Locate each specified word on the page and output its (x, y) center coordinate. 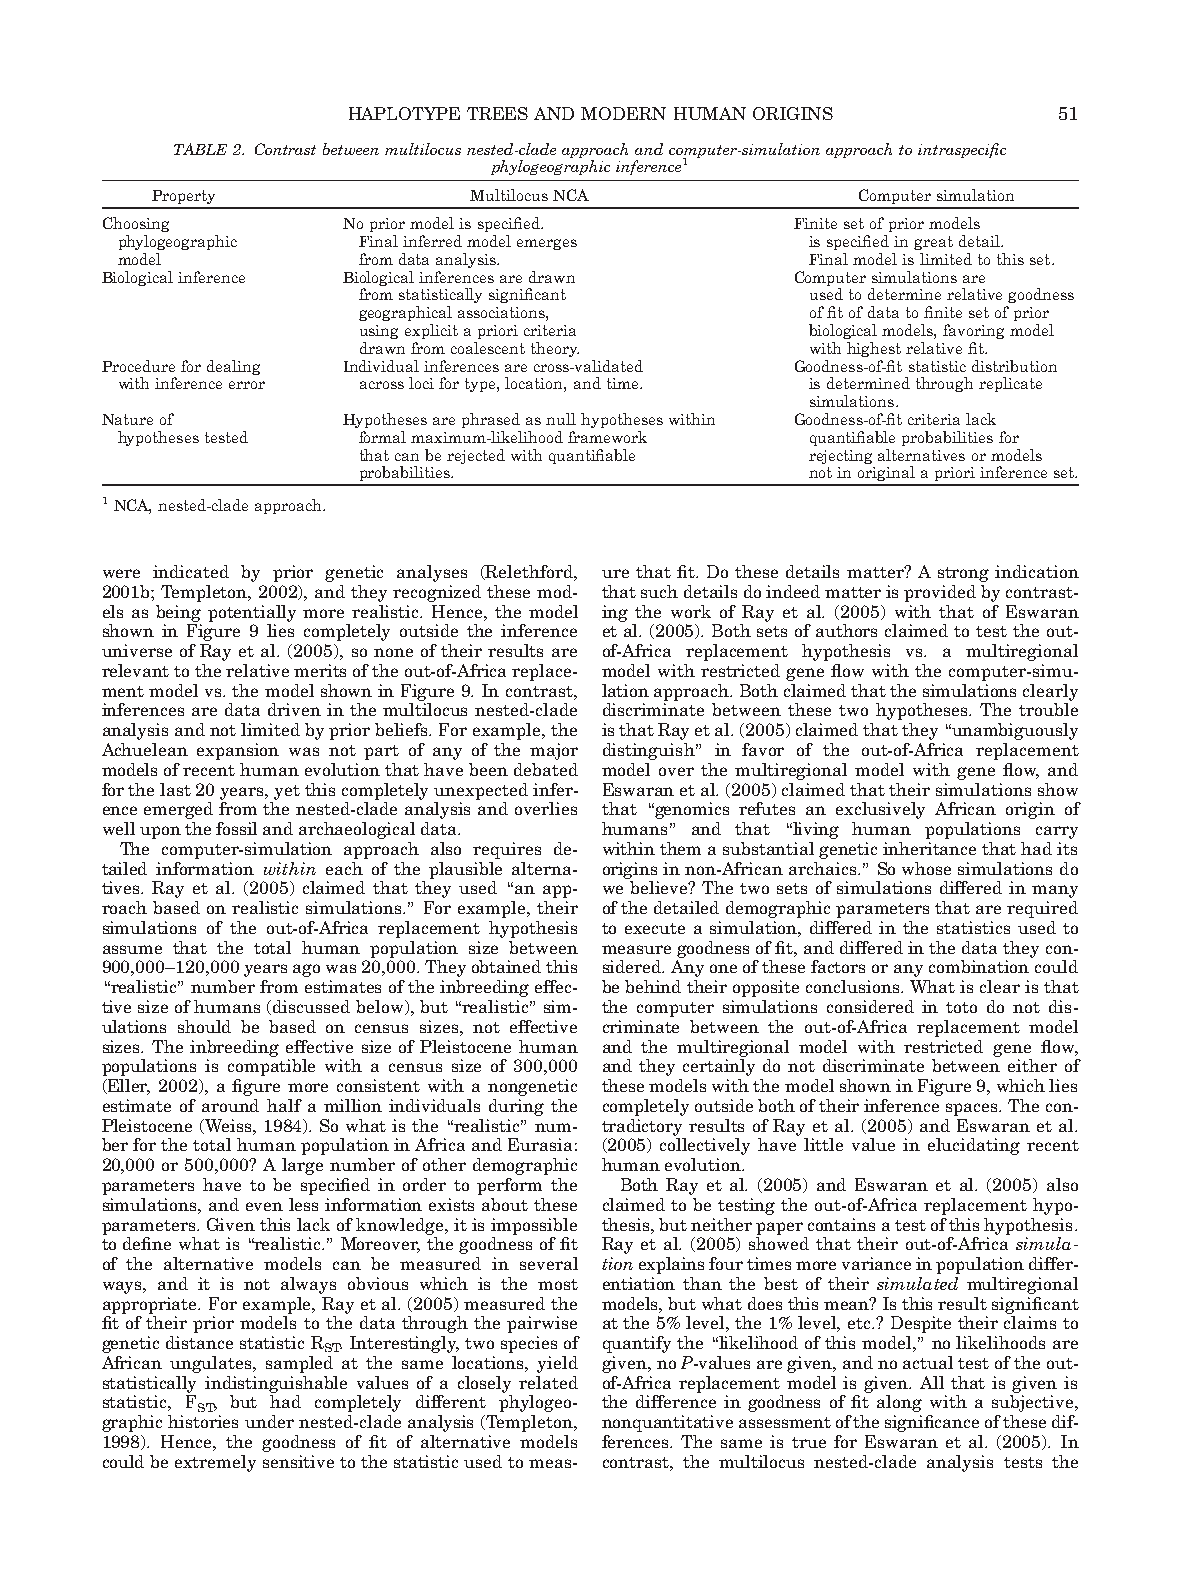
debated (546, 769)
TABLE (200, 149)
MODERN (623, 113)
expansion (238, 751)
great (933, 243)
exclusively (880, 810)
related (548, 1382)
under (269, 1421)
